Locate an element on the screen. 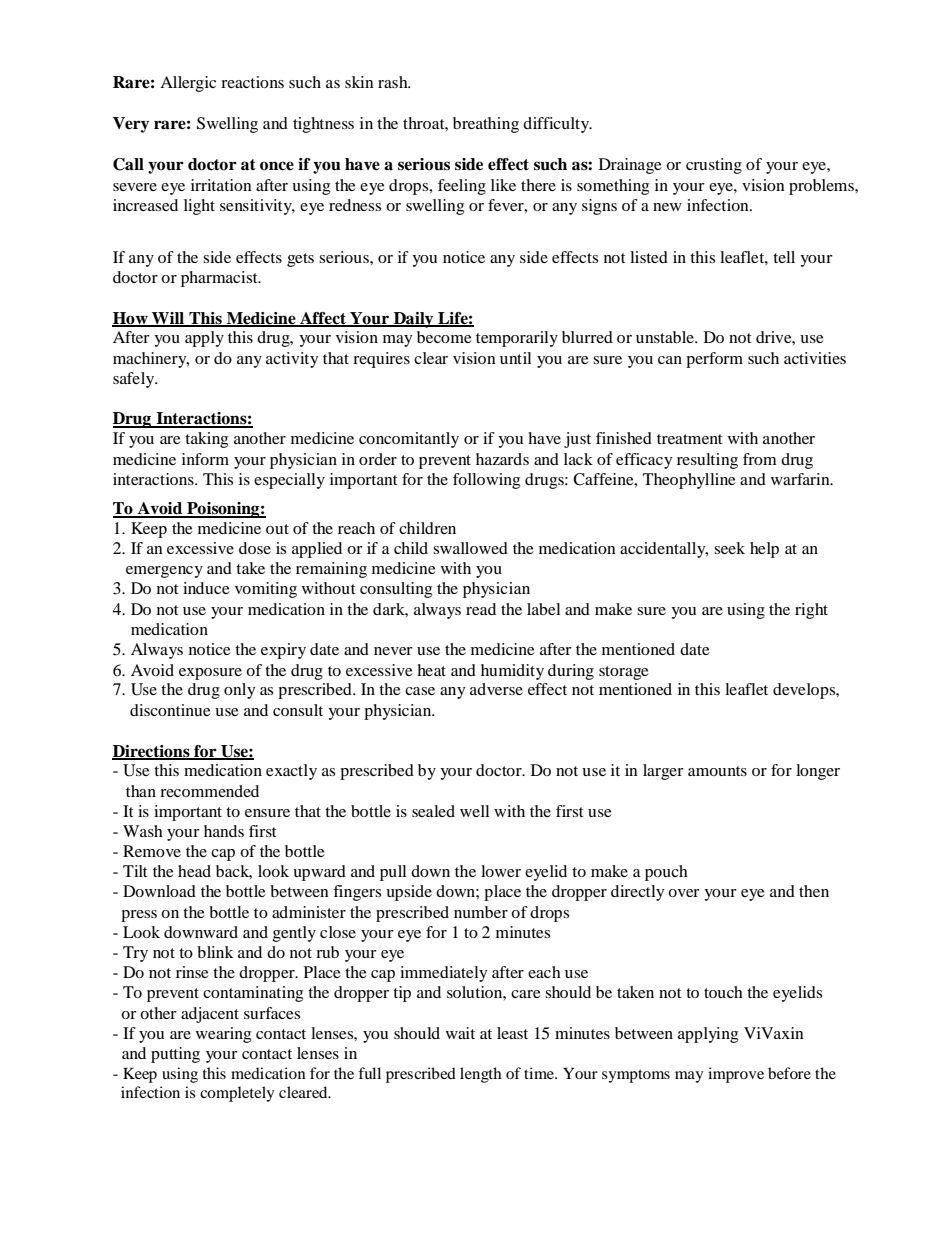  length is located at coordinates (481, 1075).
